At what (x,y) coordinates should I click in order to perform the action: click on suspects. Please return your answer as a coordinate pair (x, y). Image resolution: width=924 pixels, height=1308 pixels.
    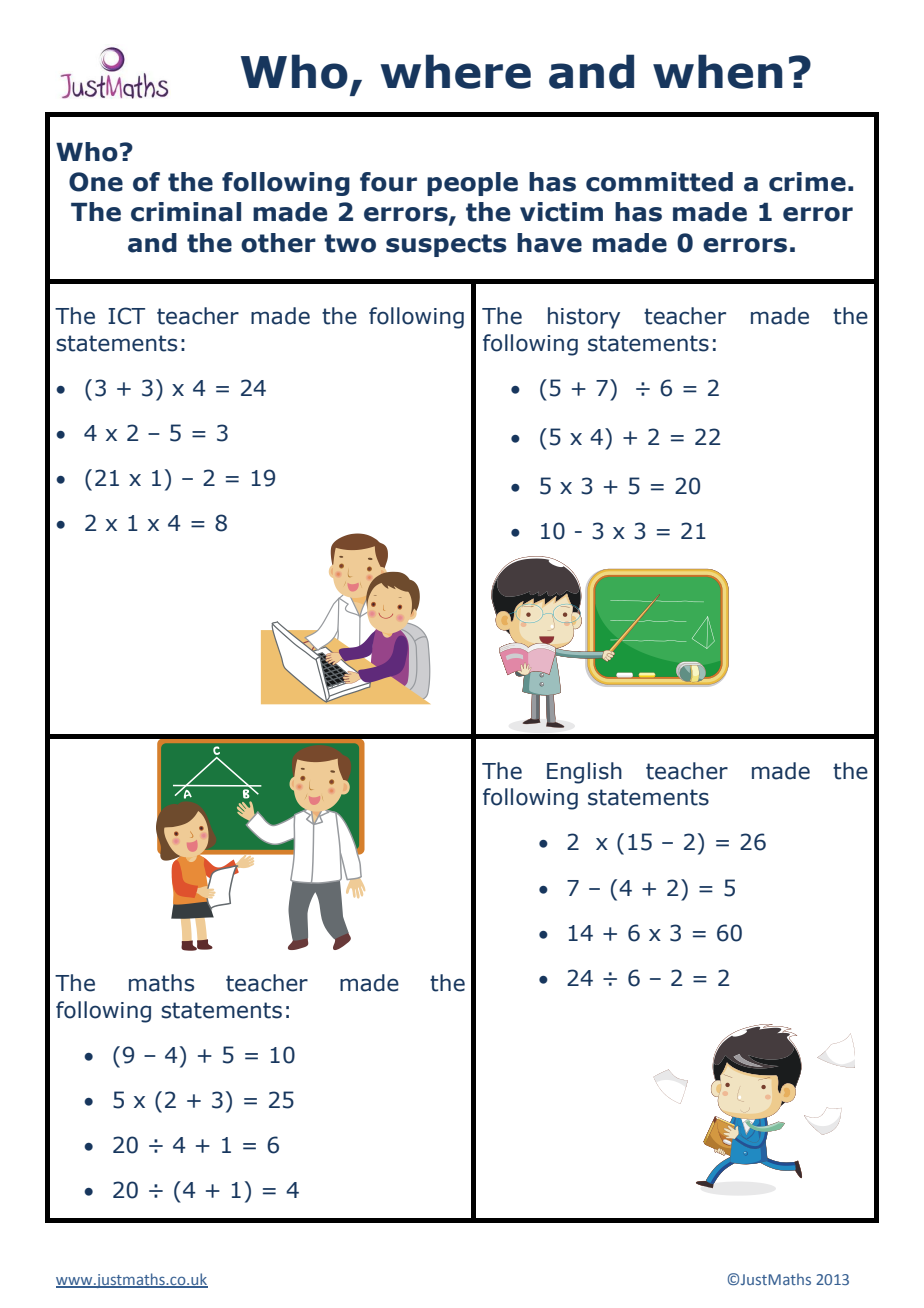
    Looking at the image, I should click on (446, 245).
